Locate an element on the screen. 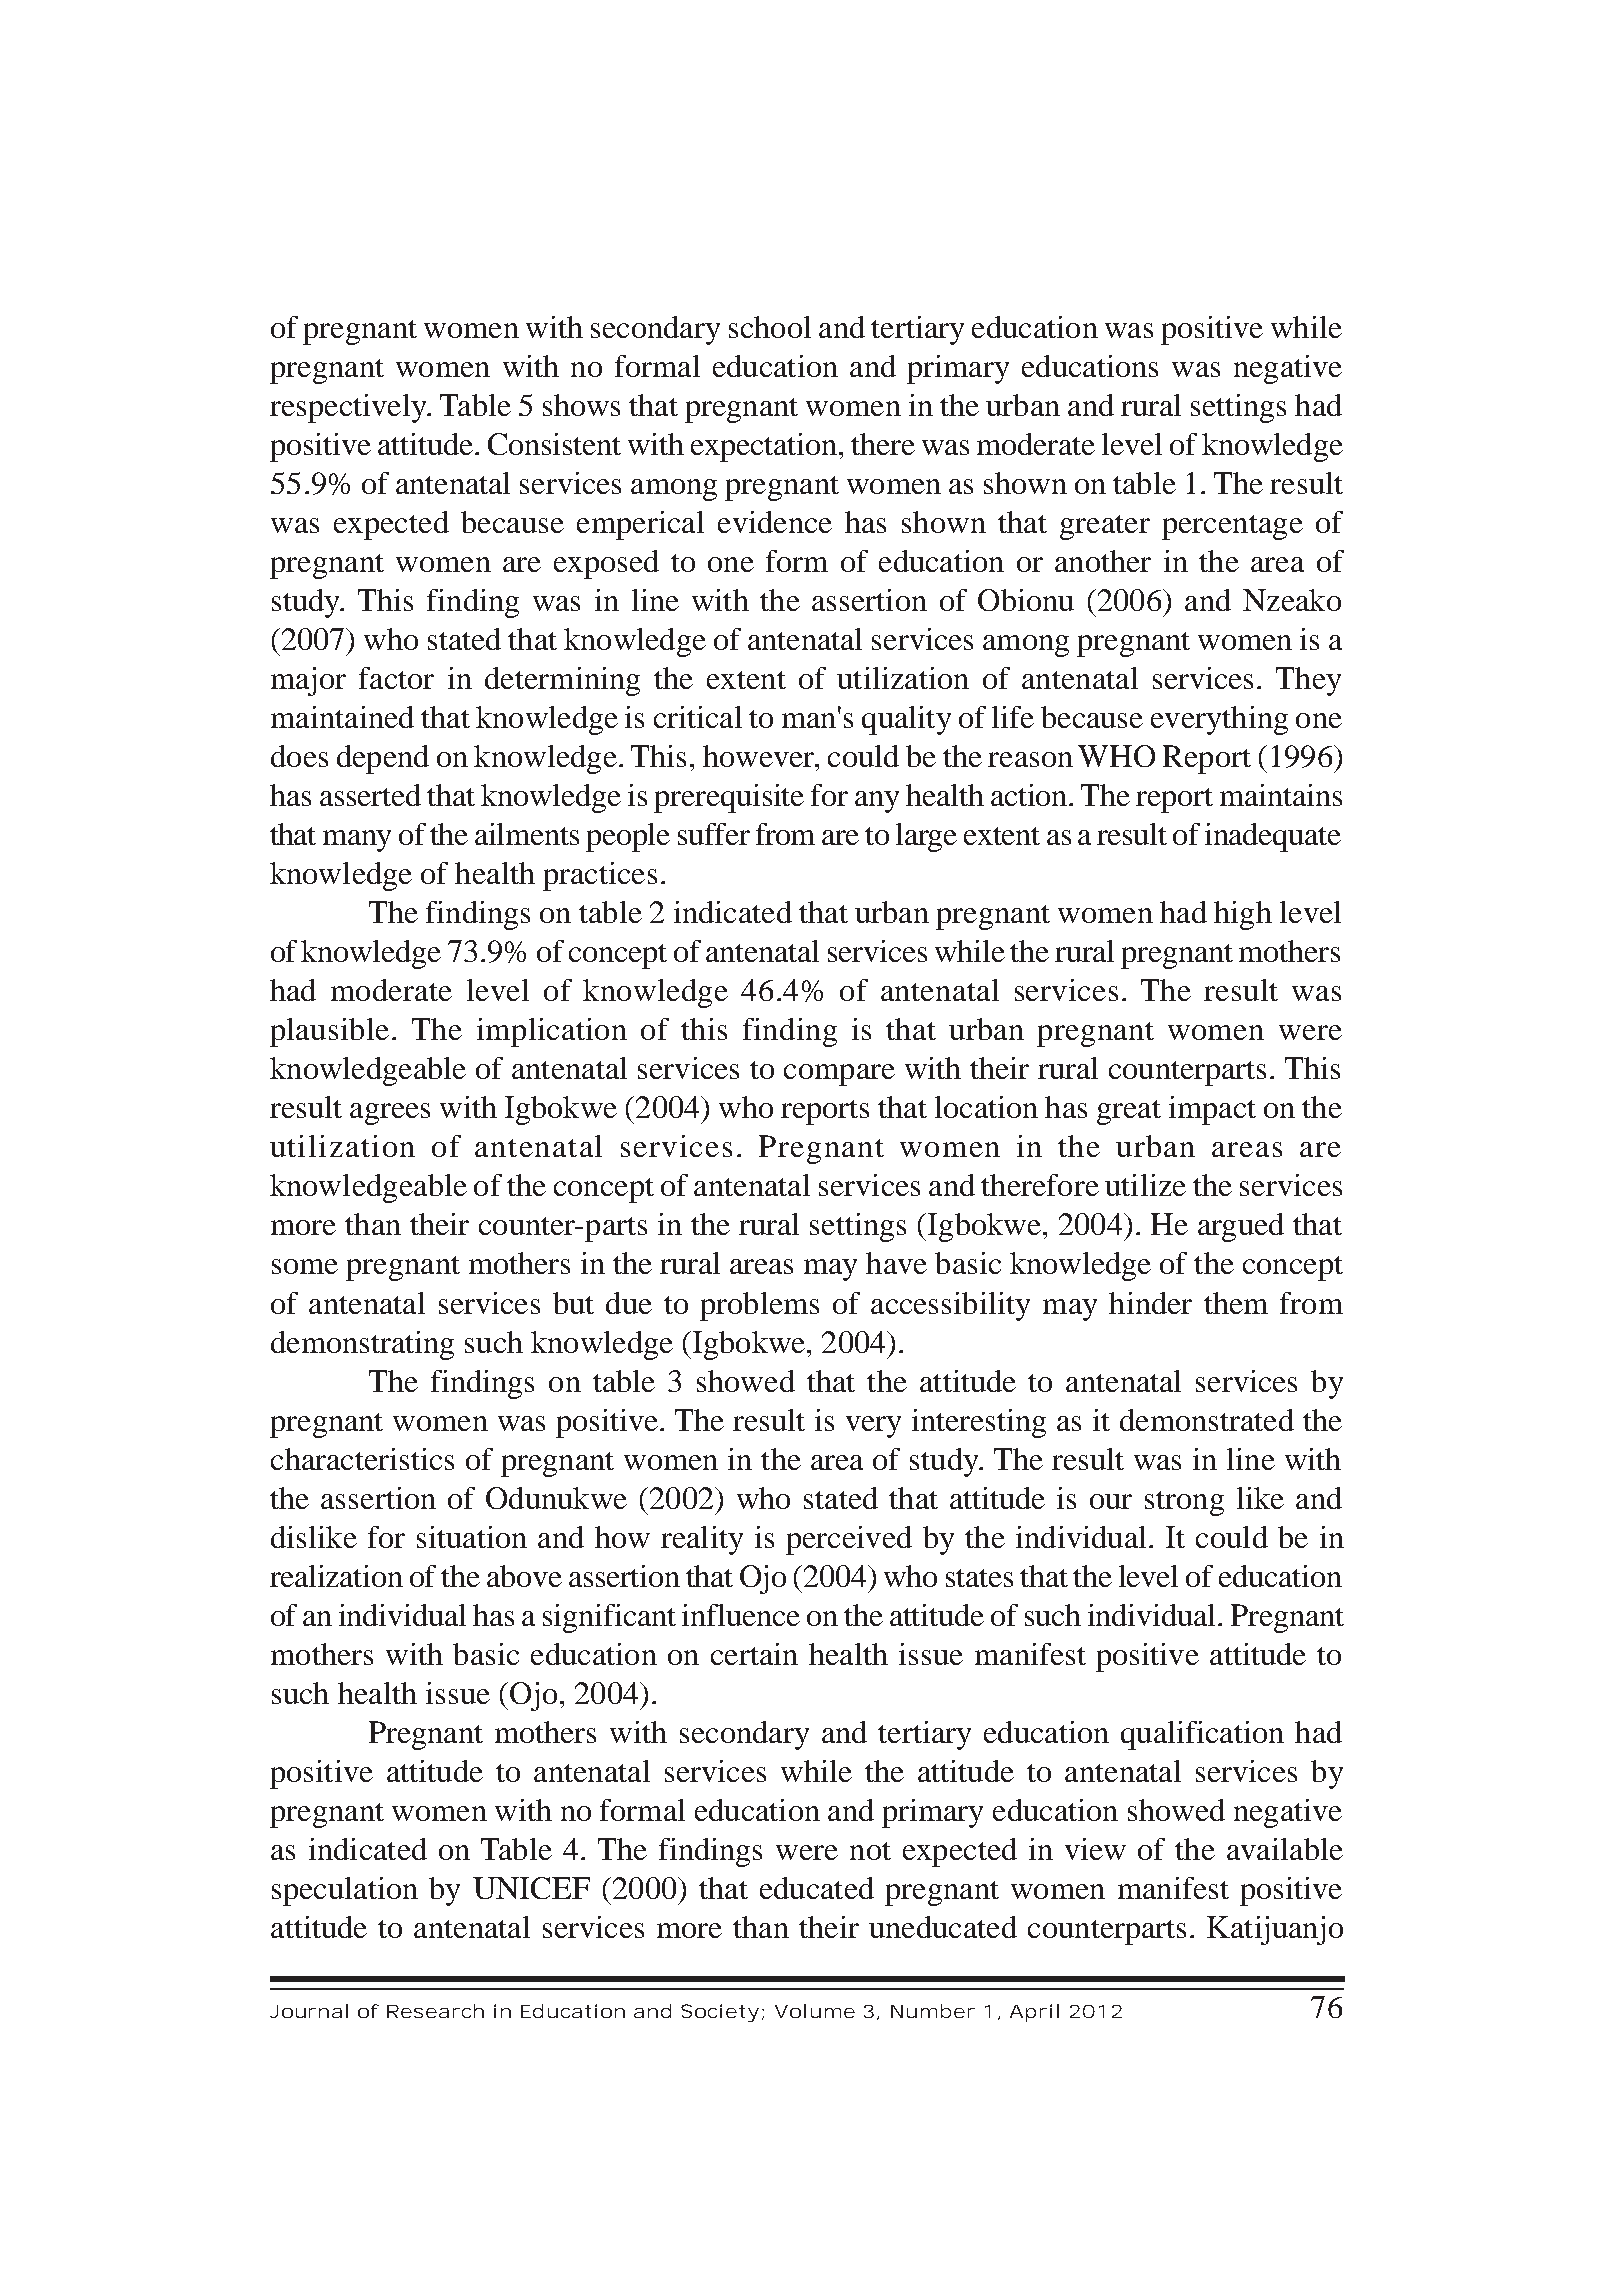 This screenshot has height=2282, width=1612. respectively is located at coordinates (349, 408).
